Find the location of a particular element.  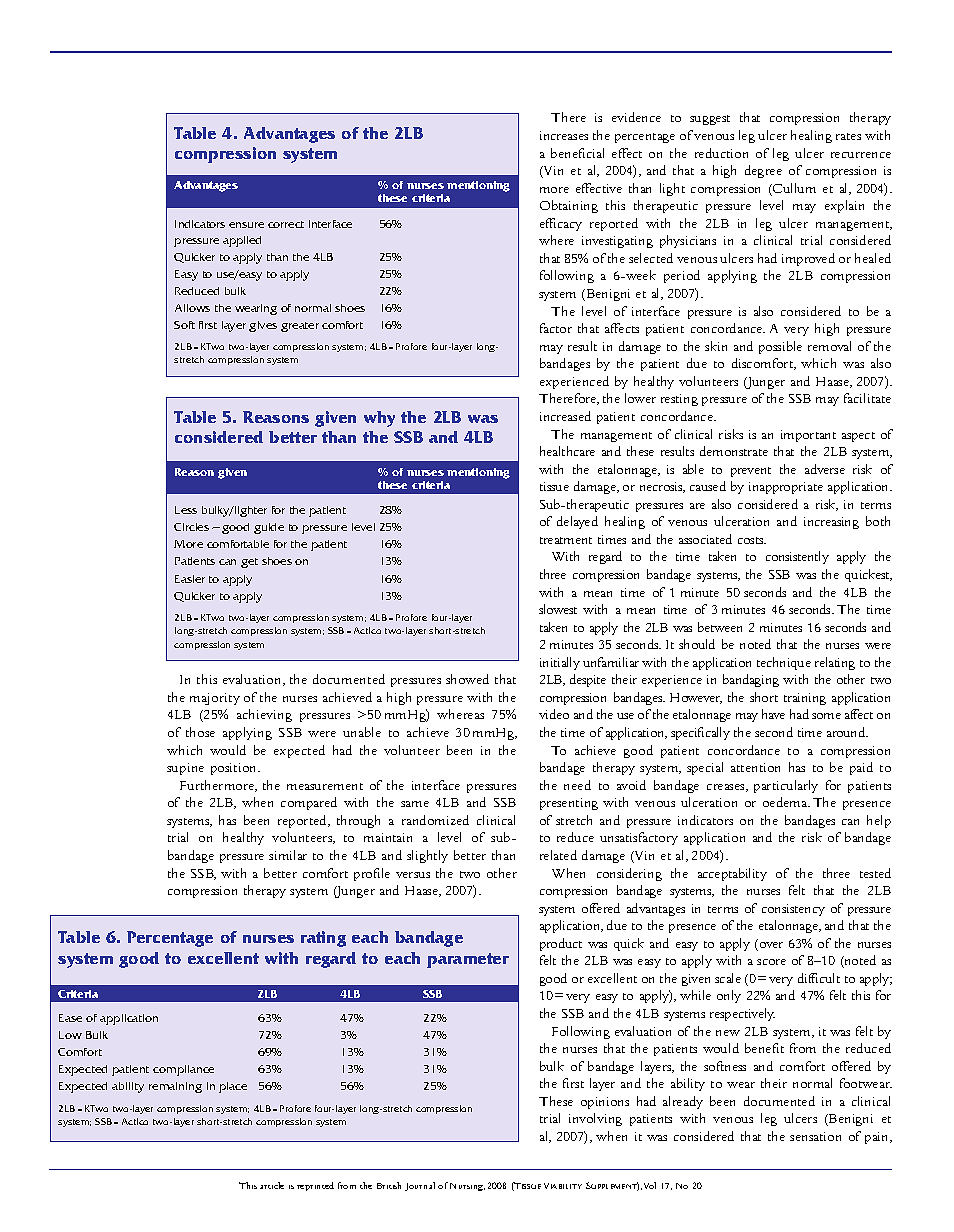

beneficial is located at coordinates (577, 153).
